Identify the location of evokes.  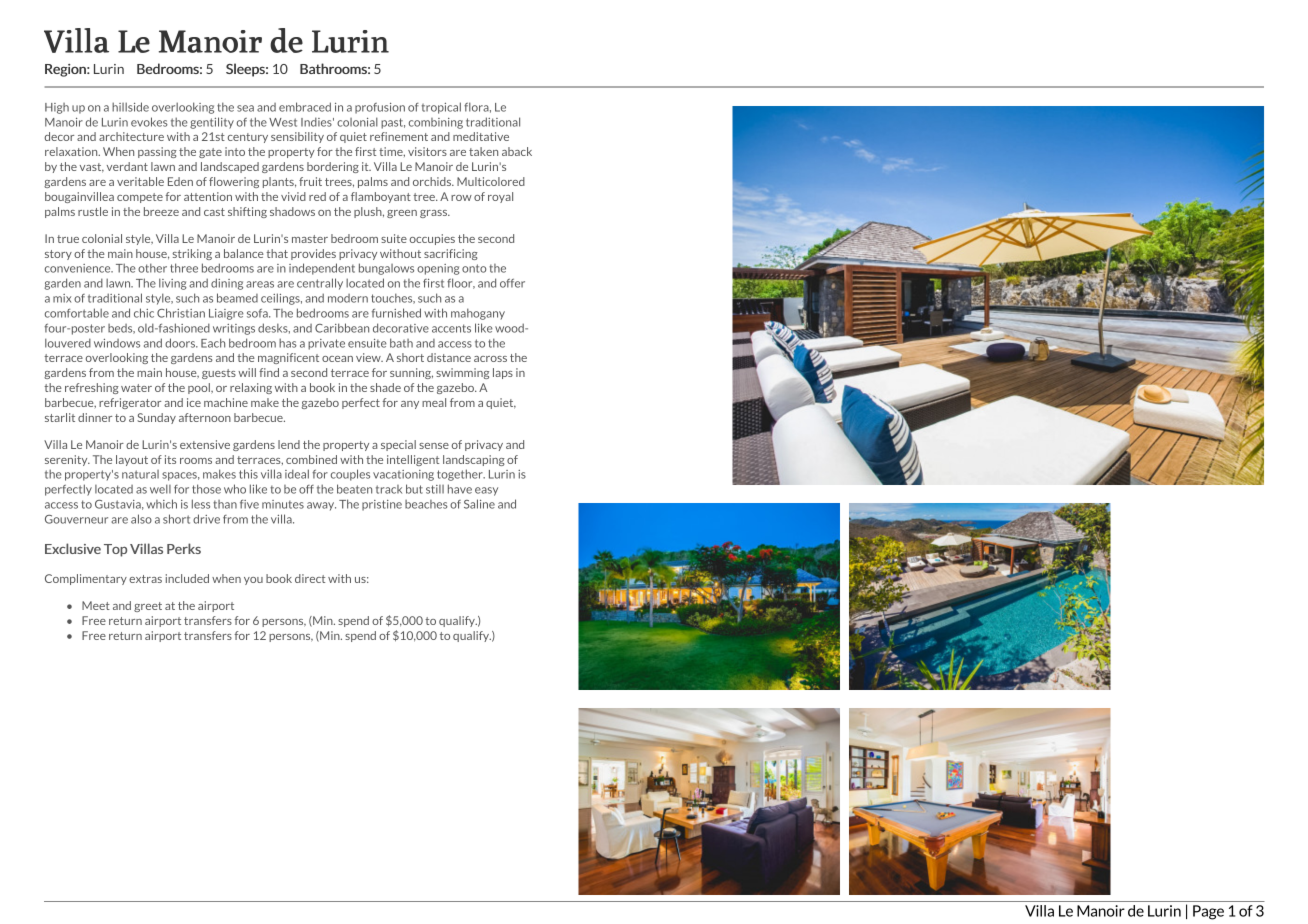
(149, 122).
